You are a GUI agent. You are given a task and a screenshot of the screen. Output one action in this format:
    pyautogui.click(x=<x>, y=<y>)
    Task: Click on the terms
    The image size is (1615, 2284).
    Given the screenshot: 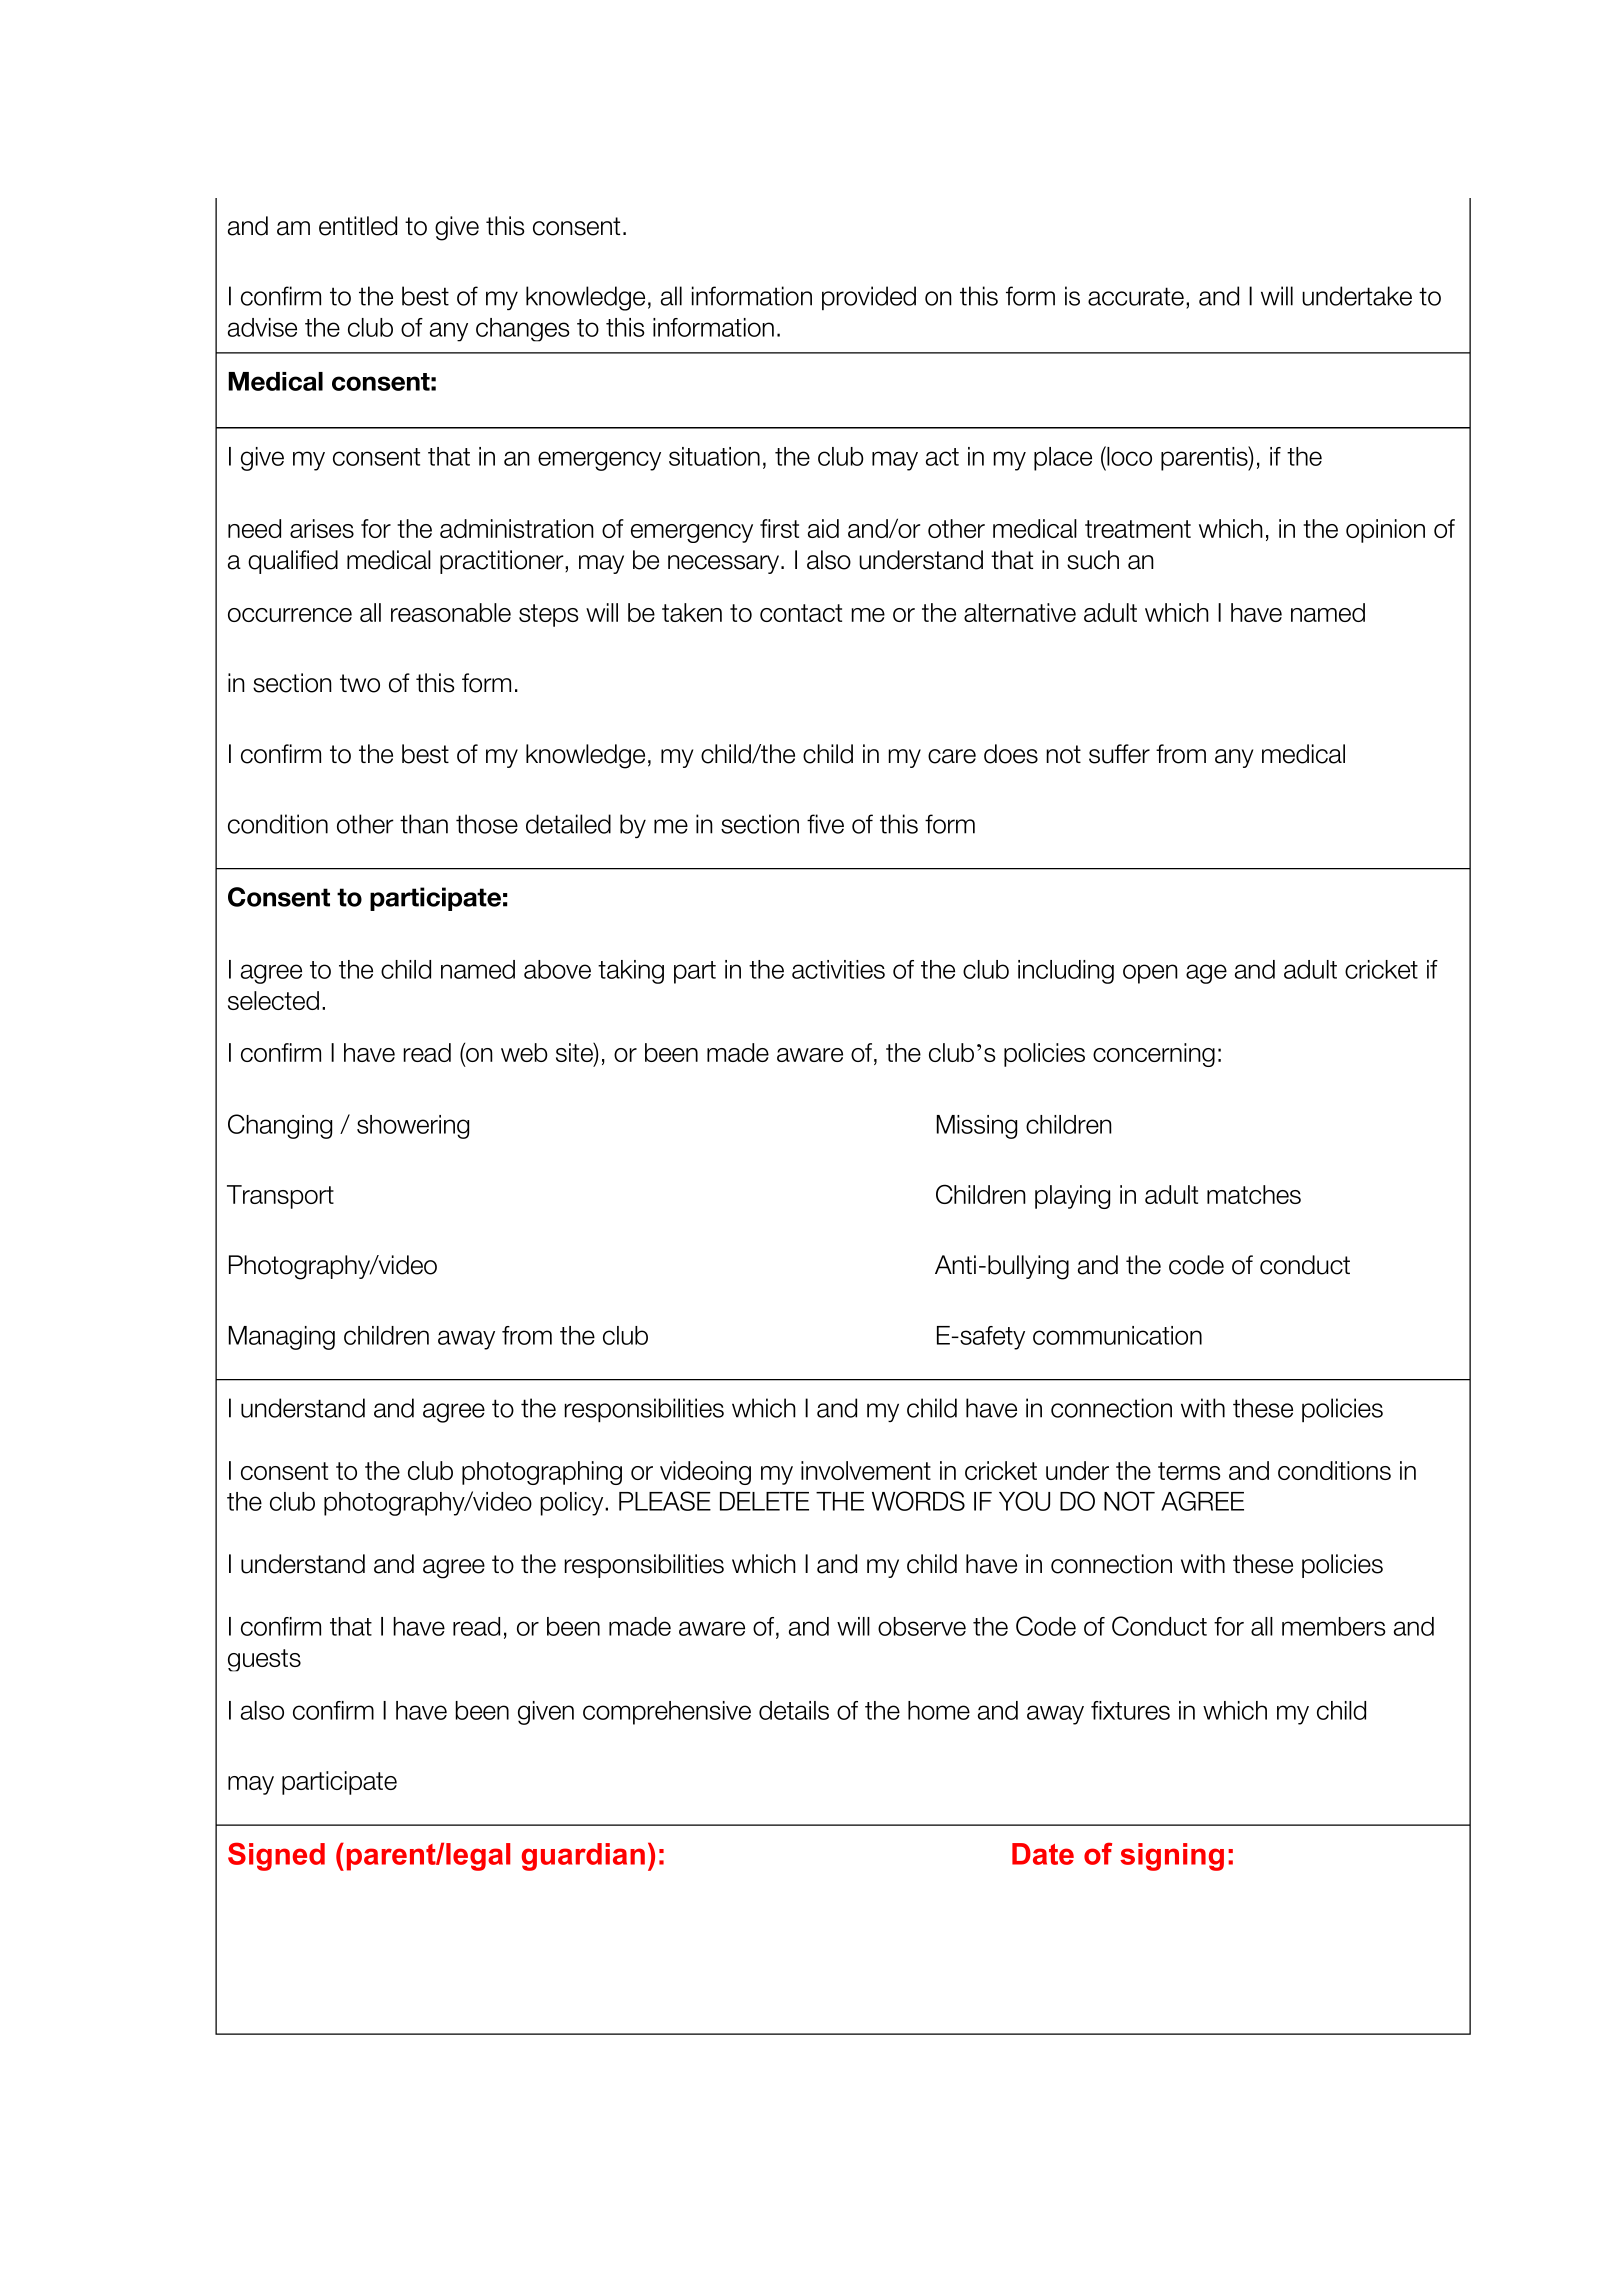 What is the action you would take?
    pyautogui.click(x=1189, y=1471)
